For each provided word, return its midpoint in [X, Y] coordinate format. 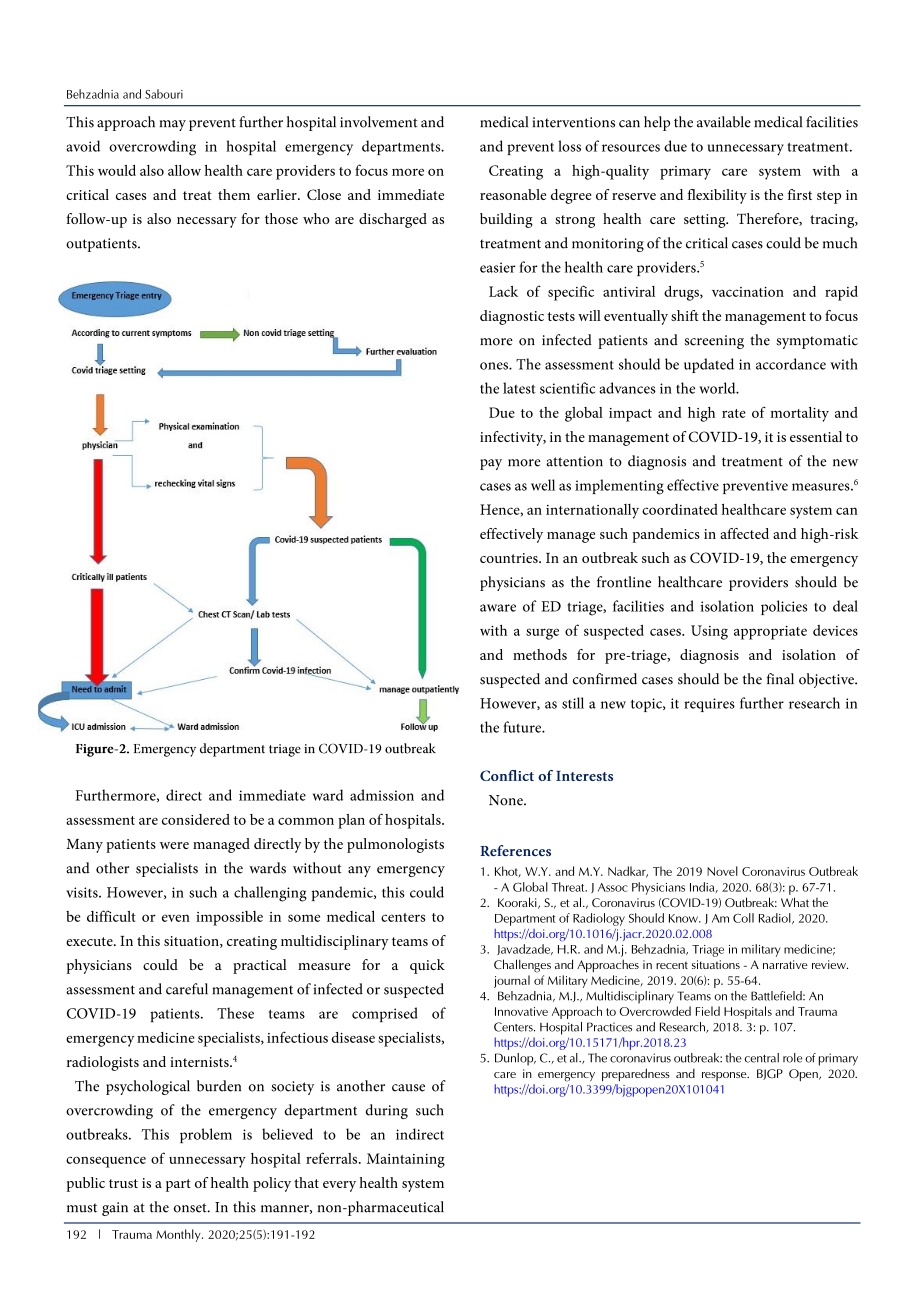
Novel [722, 871]
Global [530, 887]
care [505, 1075]
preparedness [636, 1075]
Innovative [521, 1011]
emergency [566, 1077]
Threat [569, 887]
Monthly [179, 1235]
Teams [694, 996]
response [725, 1076]
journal [512, 981]
